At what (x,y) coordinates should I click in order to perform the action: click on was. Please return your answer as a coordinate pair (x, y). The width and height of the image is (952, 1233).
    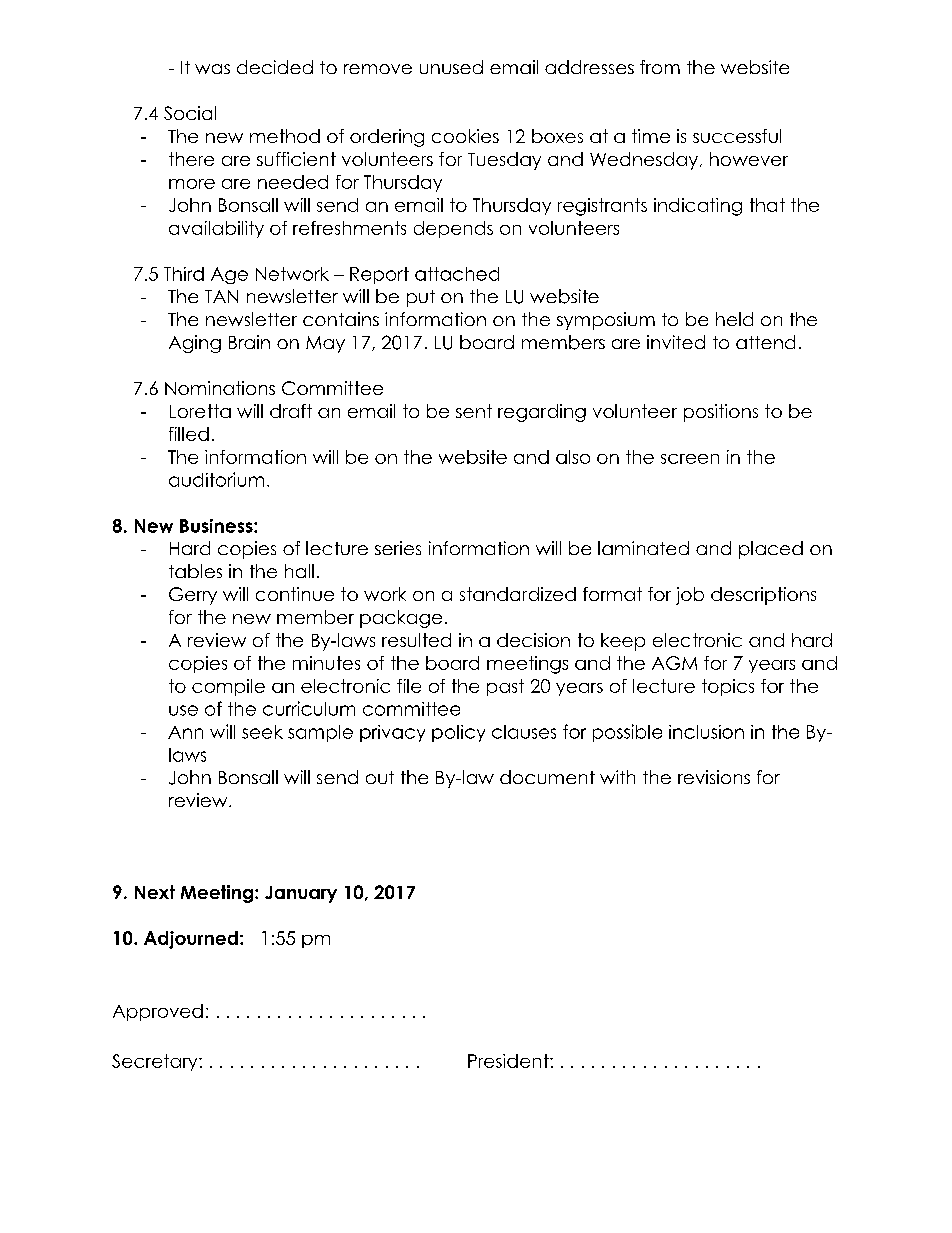
    Looking at the image, I should click on (212, 69).
